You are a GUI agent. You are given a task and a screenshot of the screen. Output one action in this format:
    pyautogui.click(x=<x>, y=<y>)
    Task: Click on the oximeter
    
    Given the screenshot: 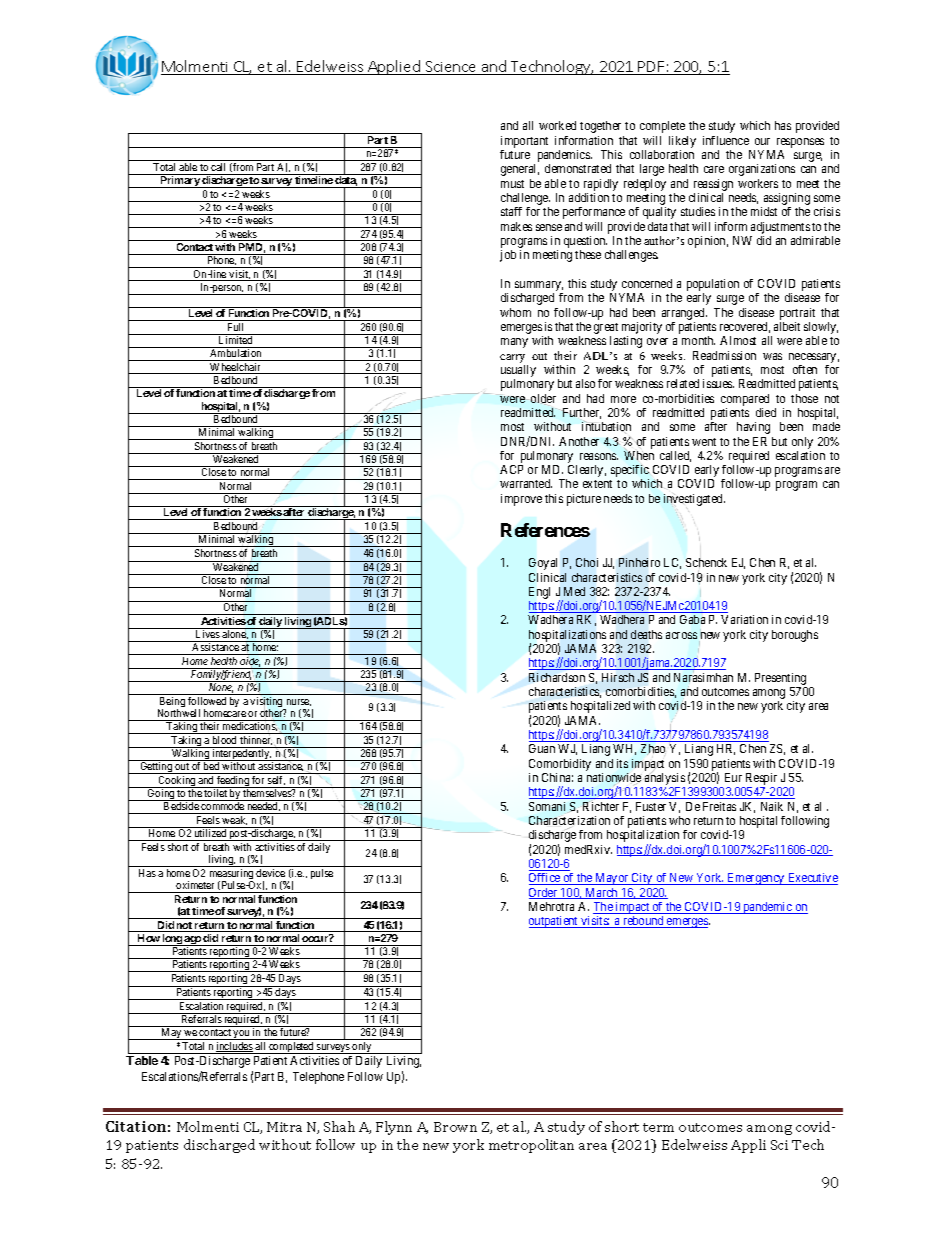 What is the action you would take?
    pyautogui.click(x=195, y=885)
